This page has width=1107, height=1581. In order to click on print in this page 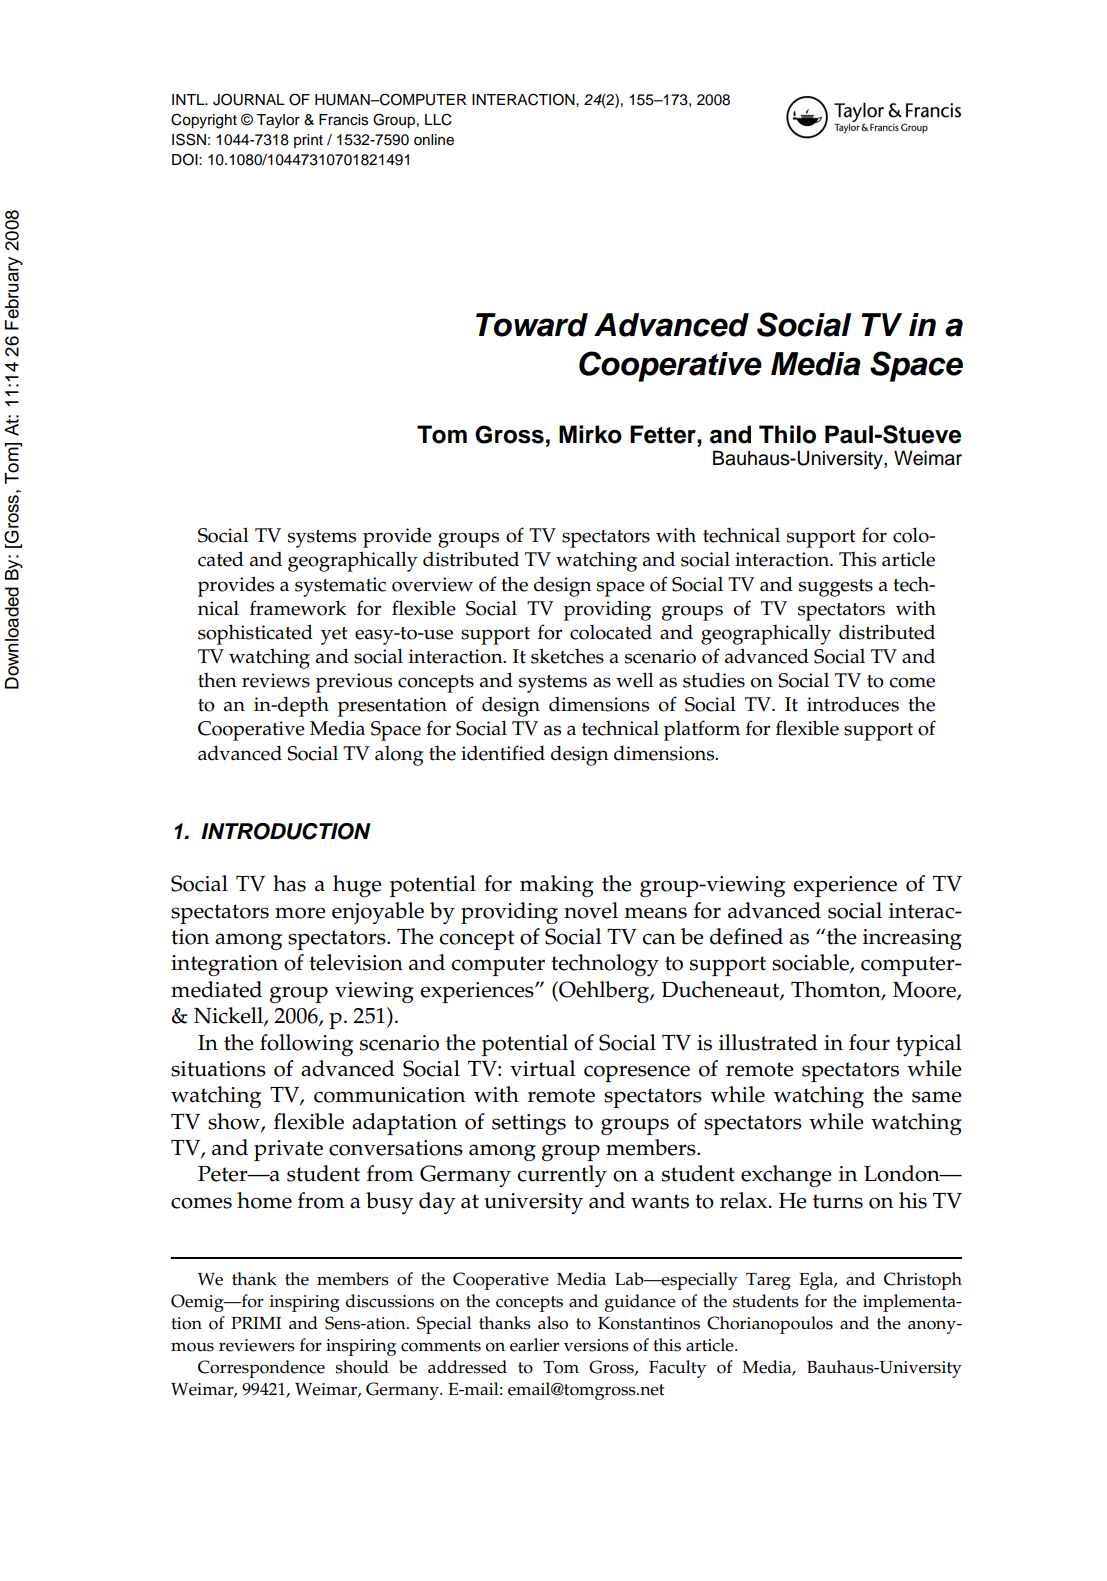, I will do `click(308, 141)`.
